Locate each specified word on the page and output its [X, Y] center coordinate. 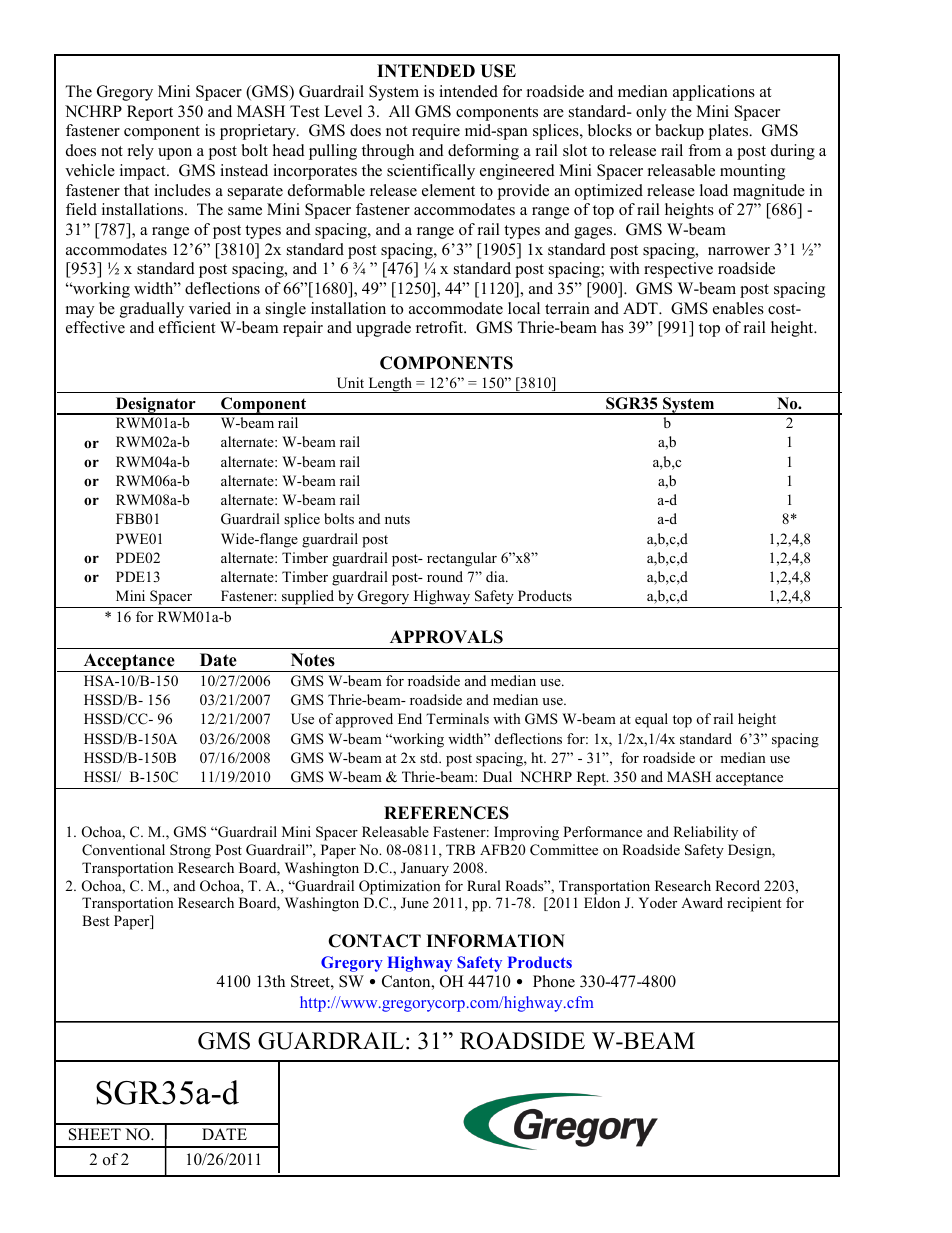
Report [150, 113]
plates [729, 132]
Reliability [705, 833]
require [436, 132]
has [612, 327]
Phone [554, 981]
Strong [190, 851]
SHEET [95, 1134]
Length [390, 385]
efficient [187, 327]
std [430, 757]
